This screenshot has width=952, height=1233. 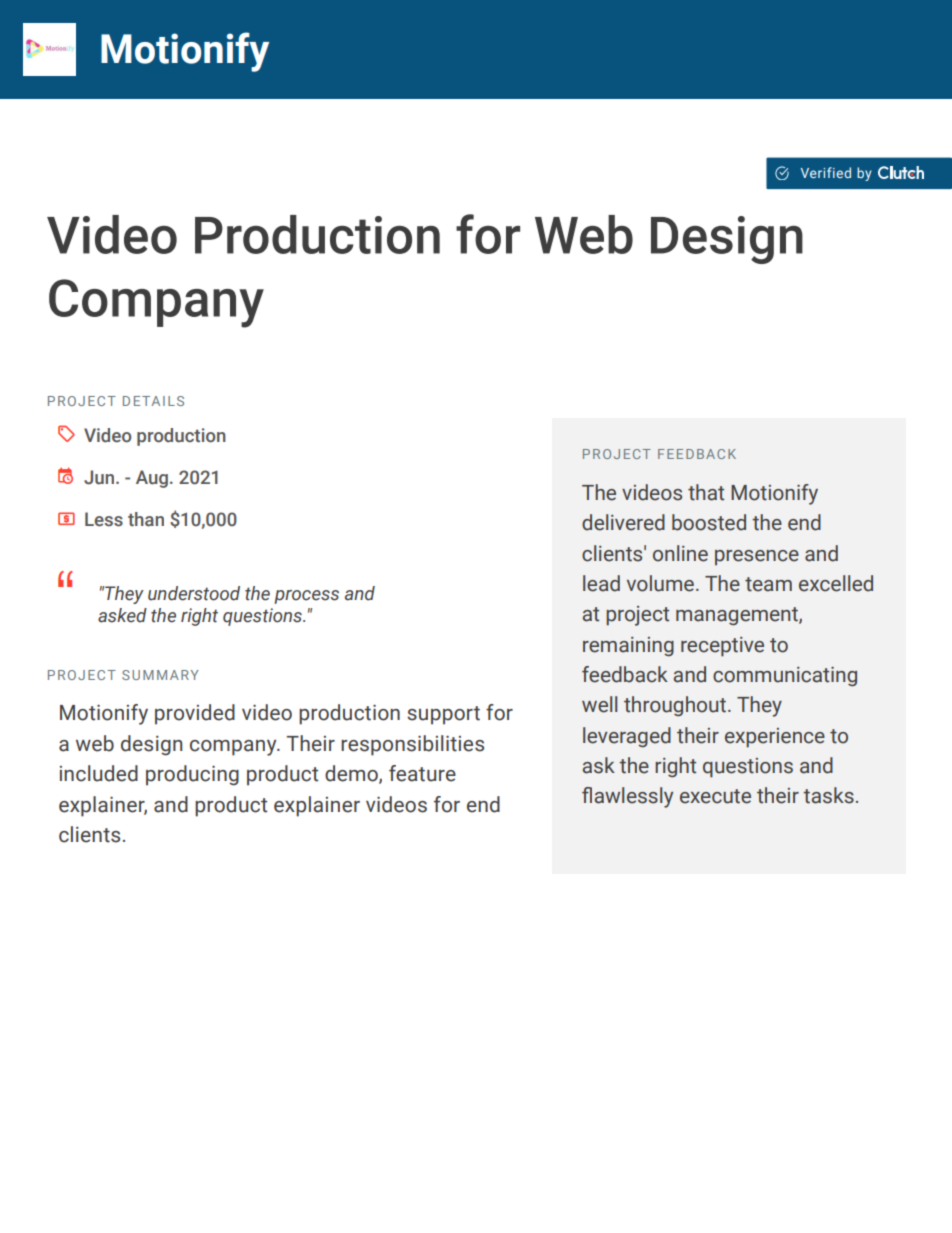 What do you see at coordinates (152, 479) in the screenshot?
I see `Aug` at bounding box center [152, 479].
